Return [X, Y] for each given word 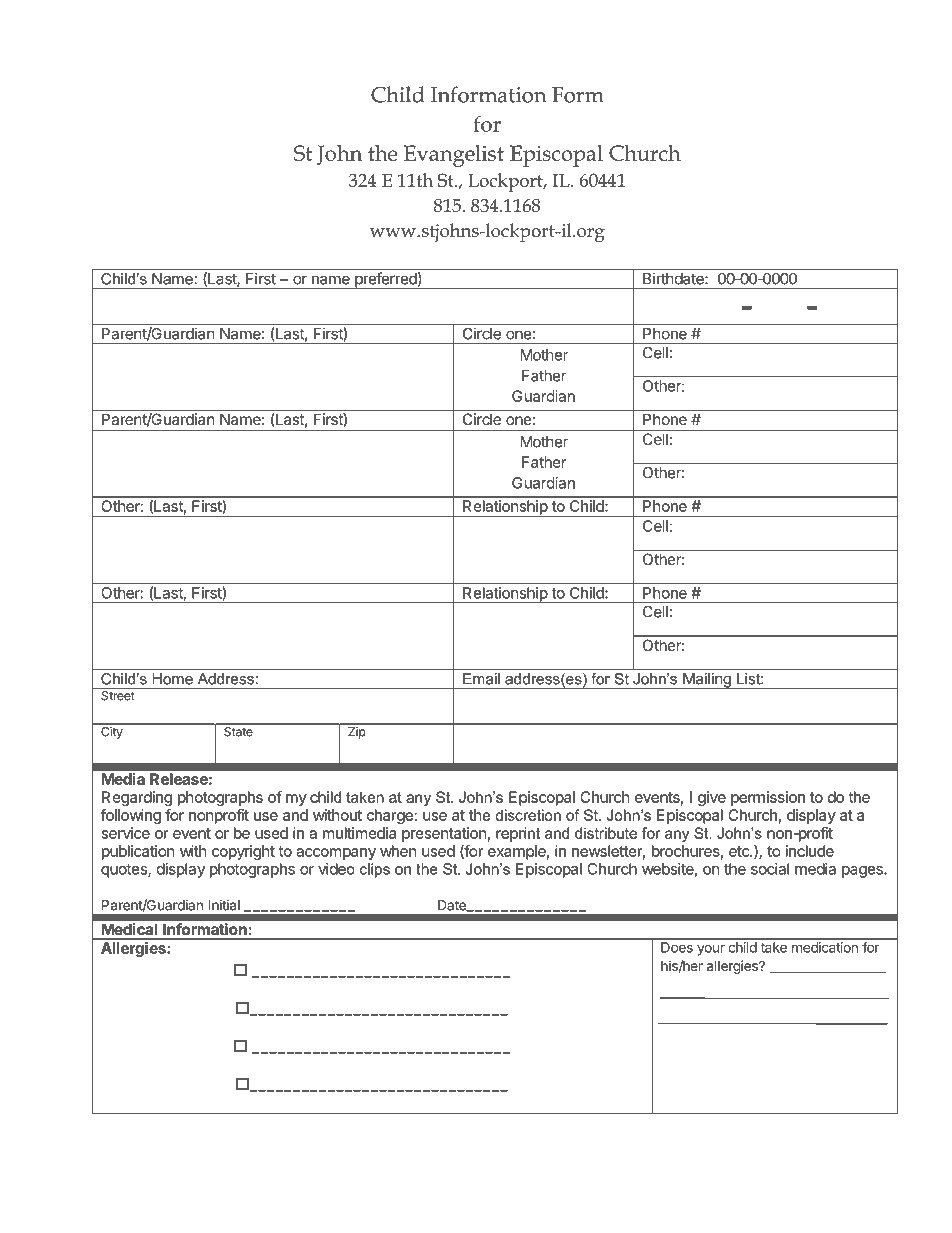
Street [118, 696]
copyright [243, 852]
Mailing [707, 680]
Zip [356, 733]
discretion [528, 815]
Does [677, 947]
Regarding [137, 798]
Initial [224, 905]
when [398, 851]
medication [825, 947]
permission [768, 798]
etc [740, 851]
